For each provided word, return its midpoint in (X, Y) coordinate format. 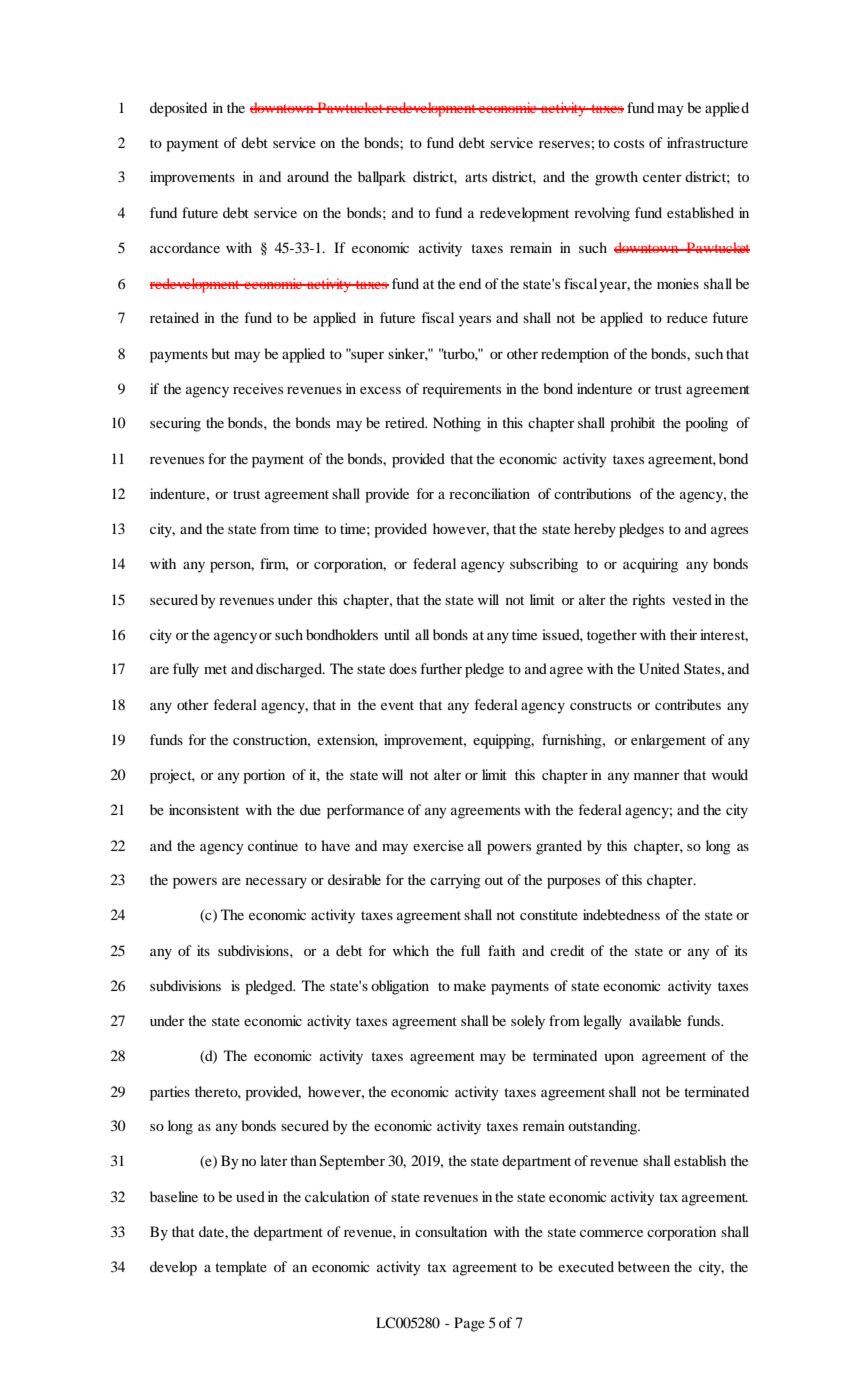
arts (476, 177)
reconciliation (489, 493)
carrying (455, 881)
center (662, 177)
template (241, 1268)
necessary (276, 883)
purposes (573, 883)
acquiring (650, 565)
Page (469, 1324)
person (232, 567)
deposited (178, 109)
